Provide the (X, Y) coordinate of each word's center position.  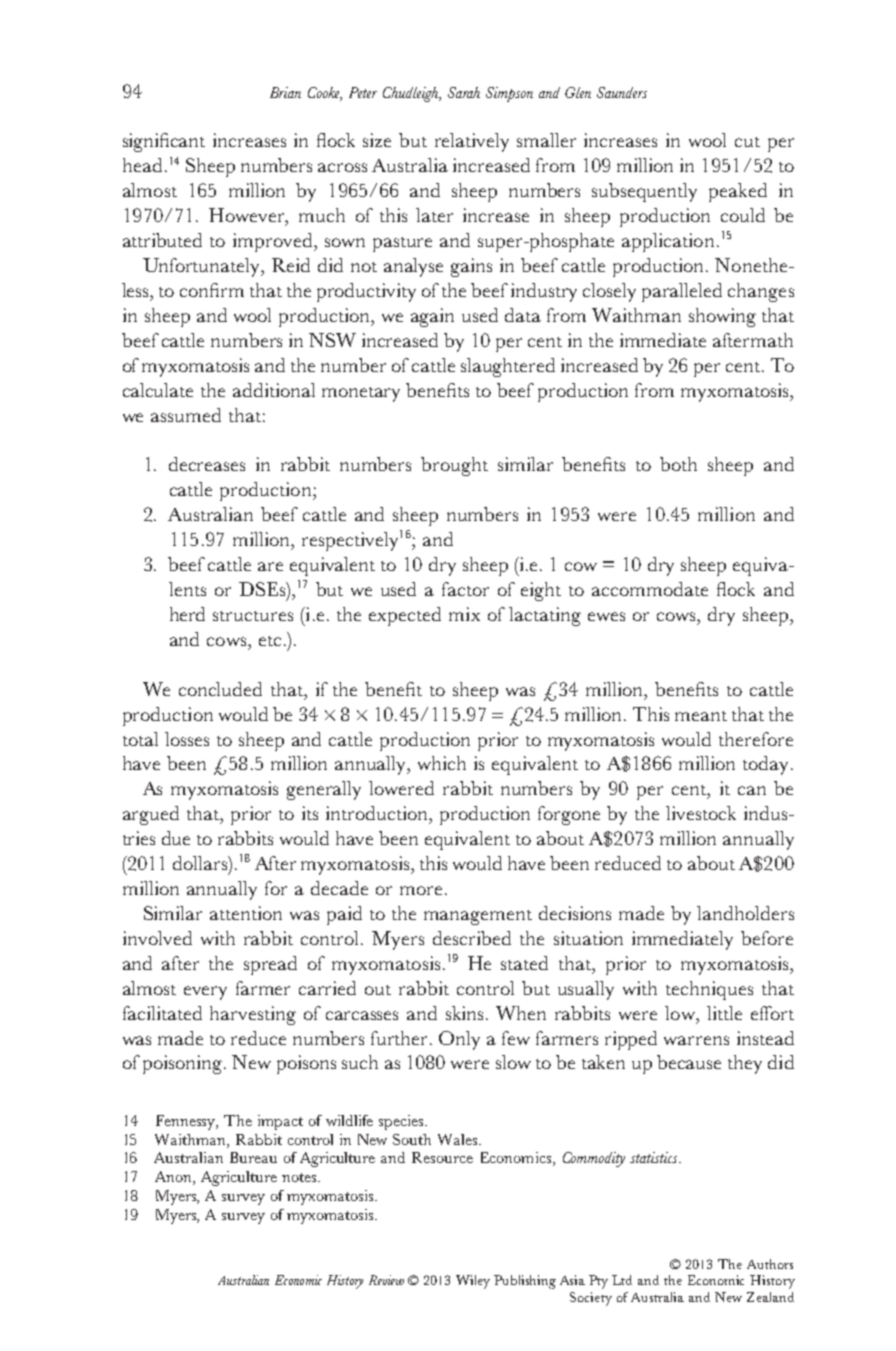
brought (454, 466)
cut (747, 142)
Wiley (473, 1282)
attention (246, 913)
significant (164, 142)
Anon (174, 1178)
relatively (472, 142)
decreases (207, 464)
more (421, 890)
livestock (701, 813)
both (678, 464)
